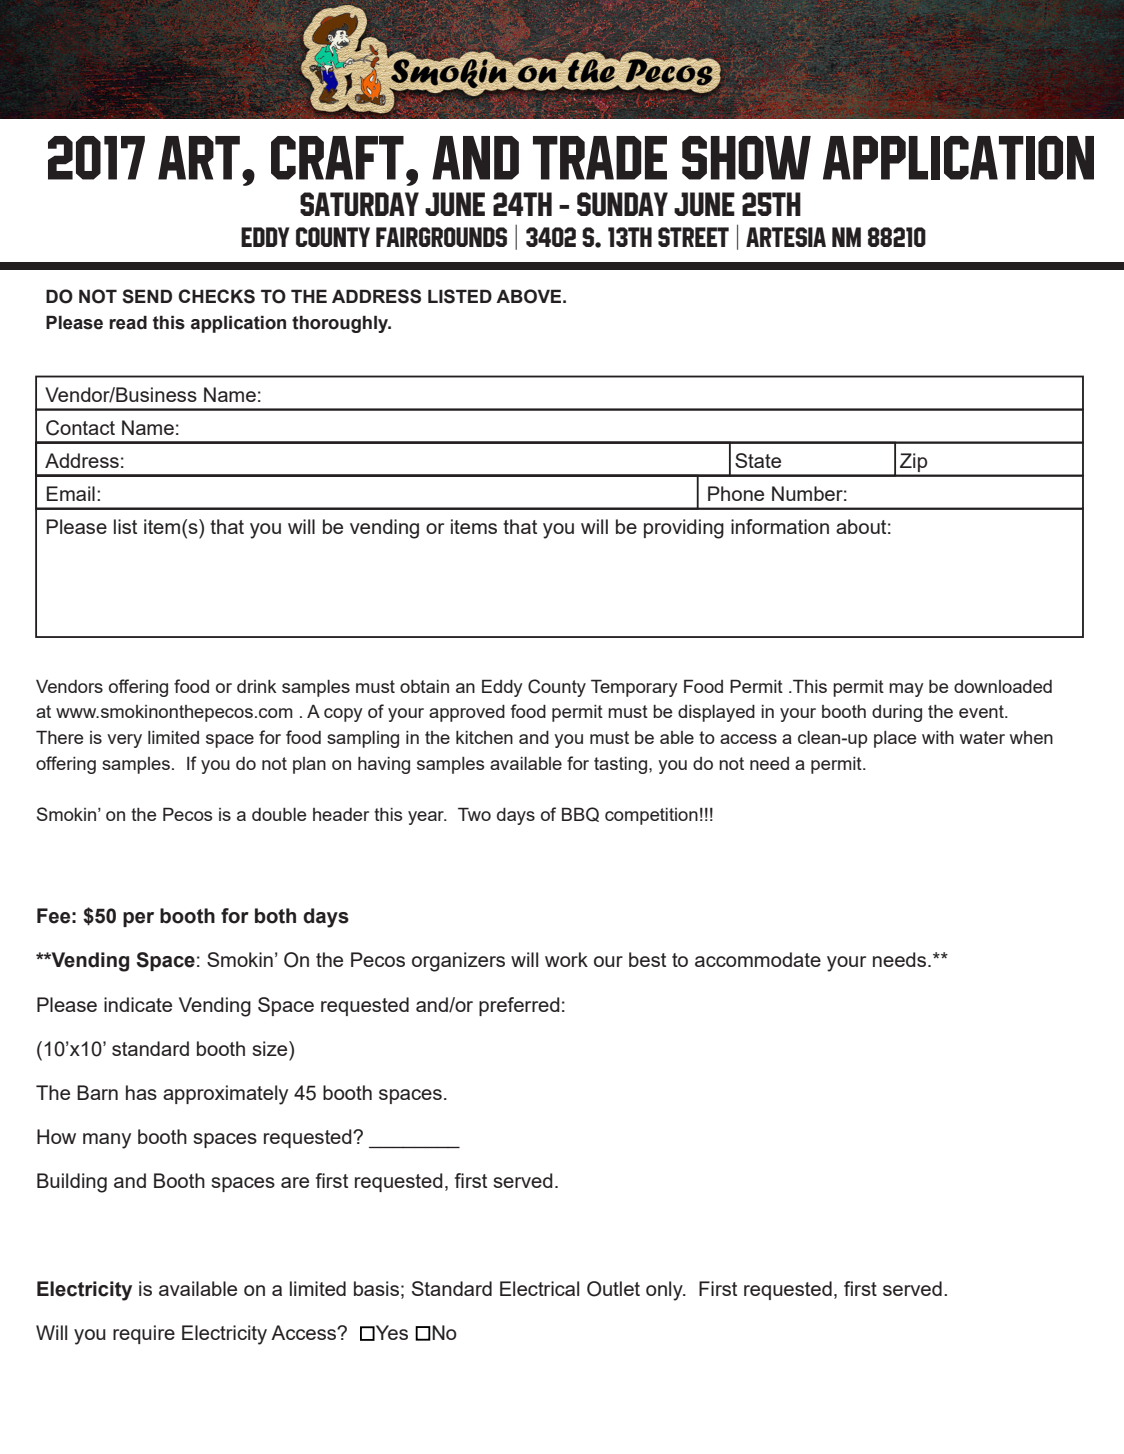  Describe the element at coordinates (144, 1334) in the screenshot. I see `require` at that location.
